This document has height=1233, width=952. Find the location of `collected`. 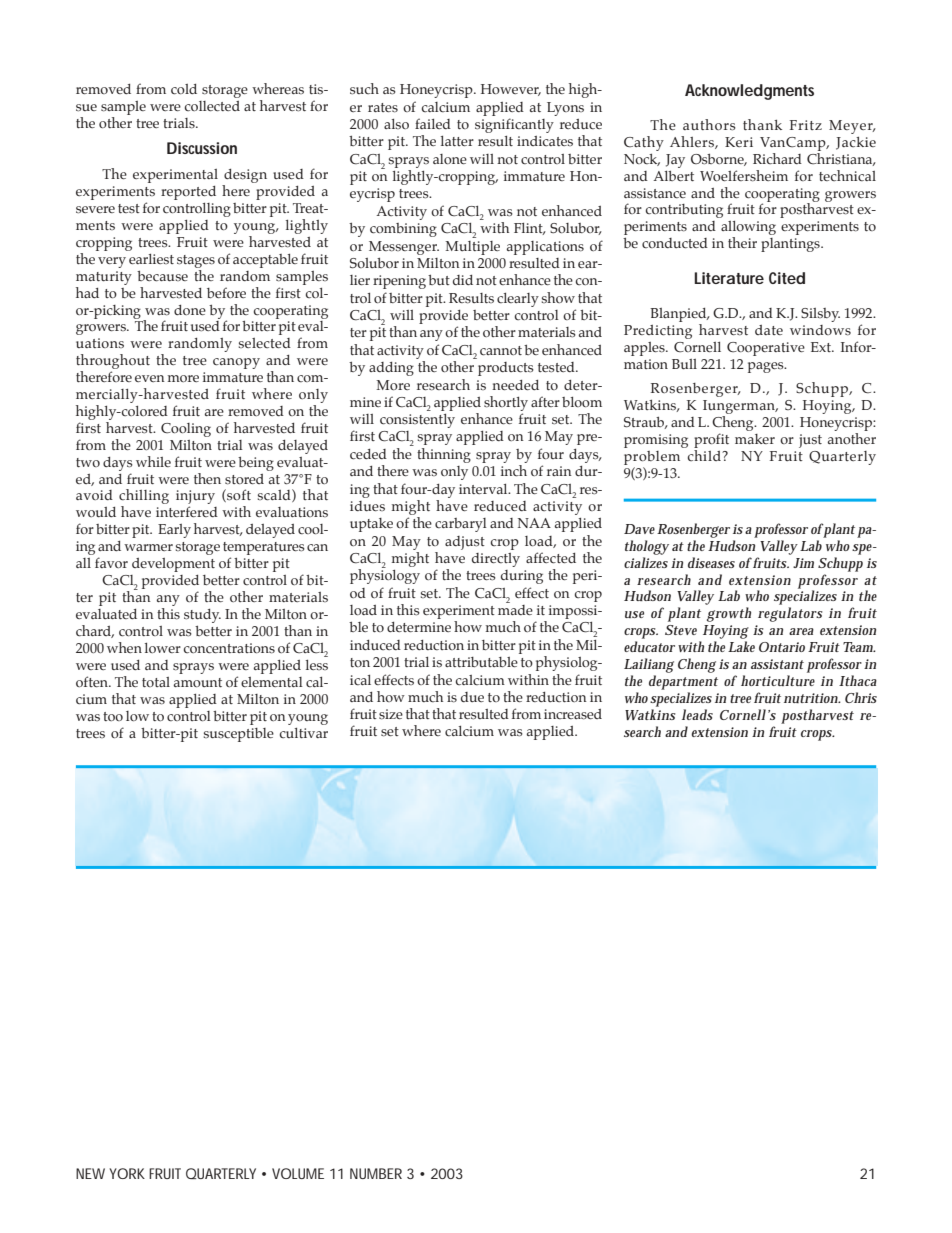

collected is located at coordinates (212, 106).
